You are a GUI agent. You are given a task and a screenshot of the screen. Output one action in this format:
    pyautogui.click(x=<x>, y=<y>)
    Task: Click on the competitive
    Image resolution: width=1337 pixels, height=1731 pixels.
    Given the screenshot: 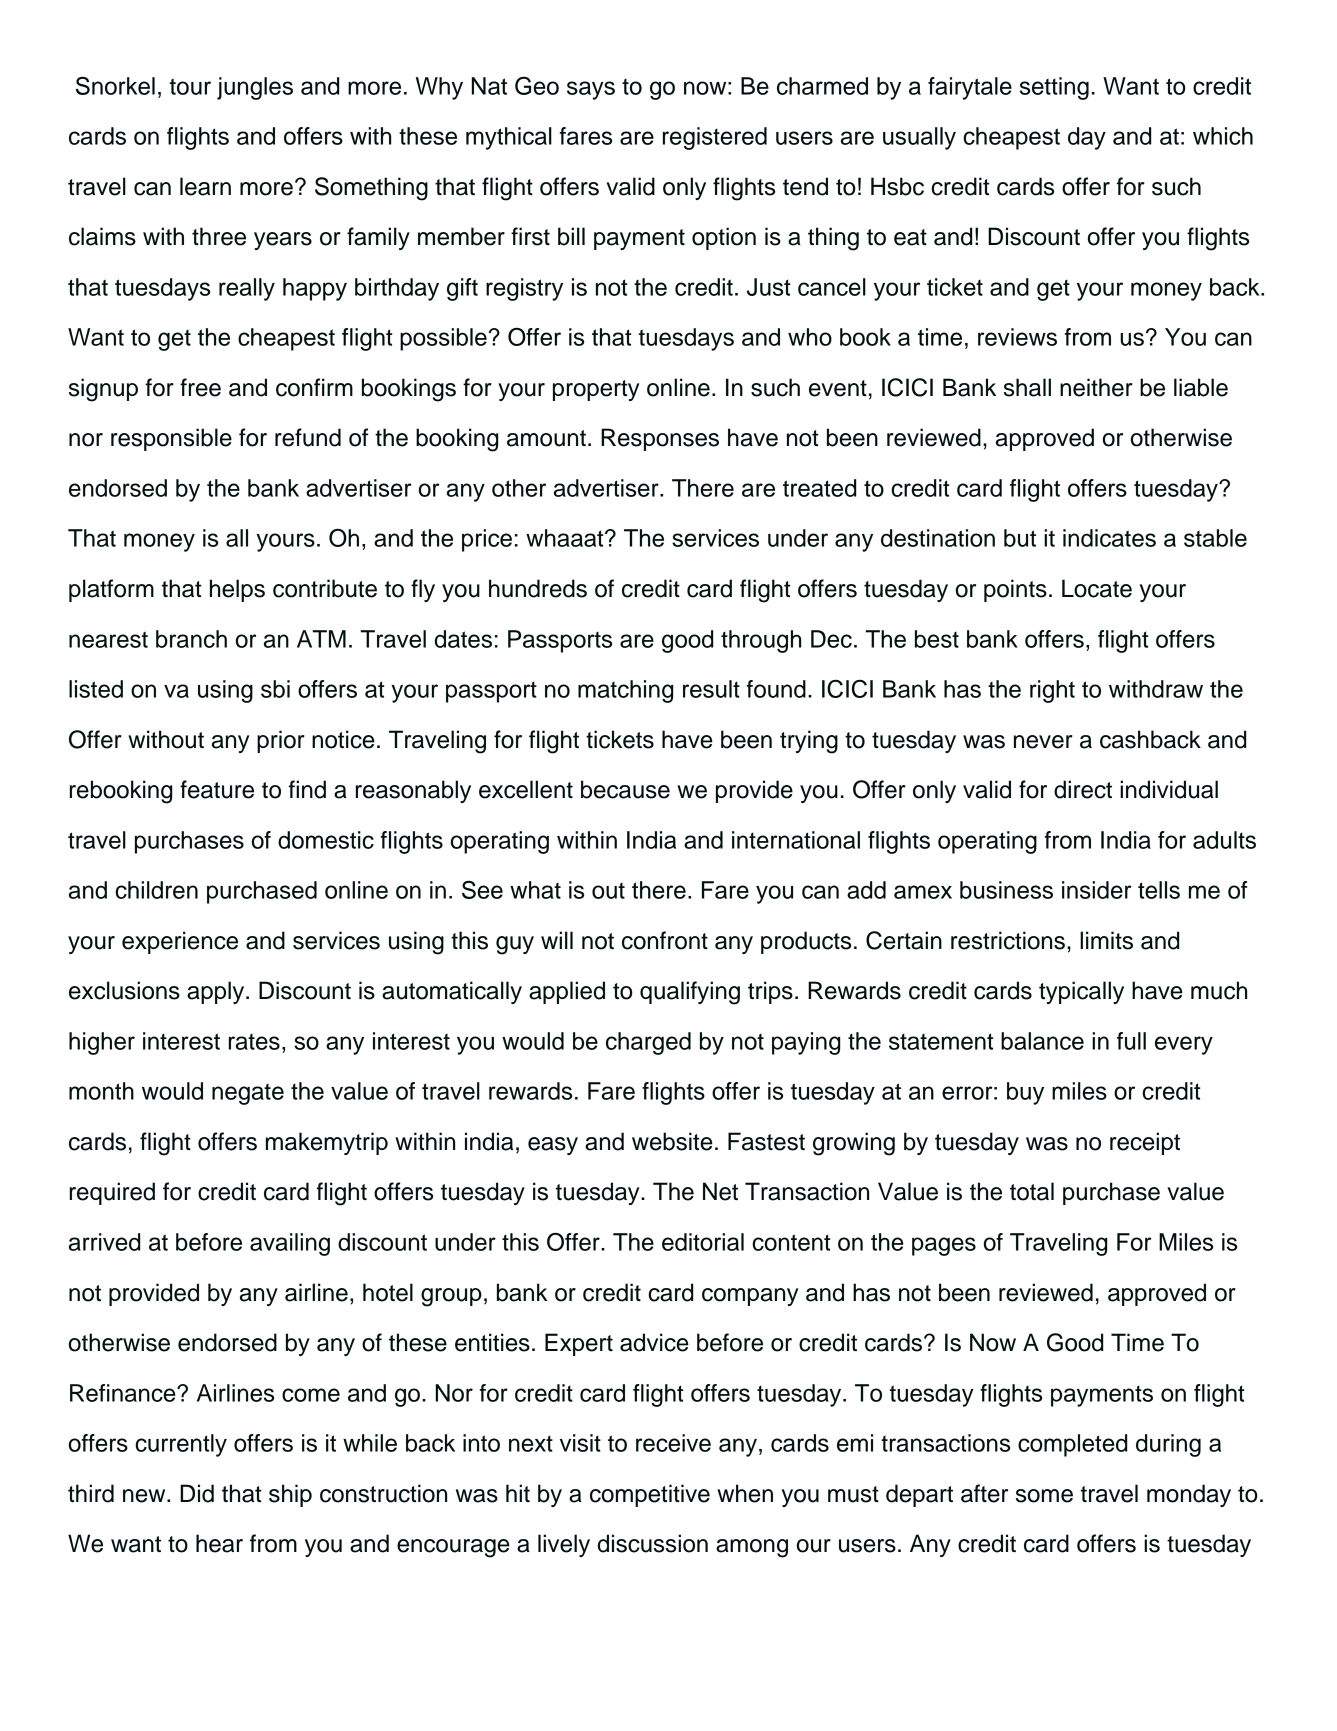 What is the action you would take?
    pyautogui.click(x=650, y=1495)
